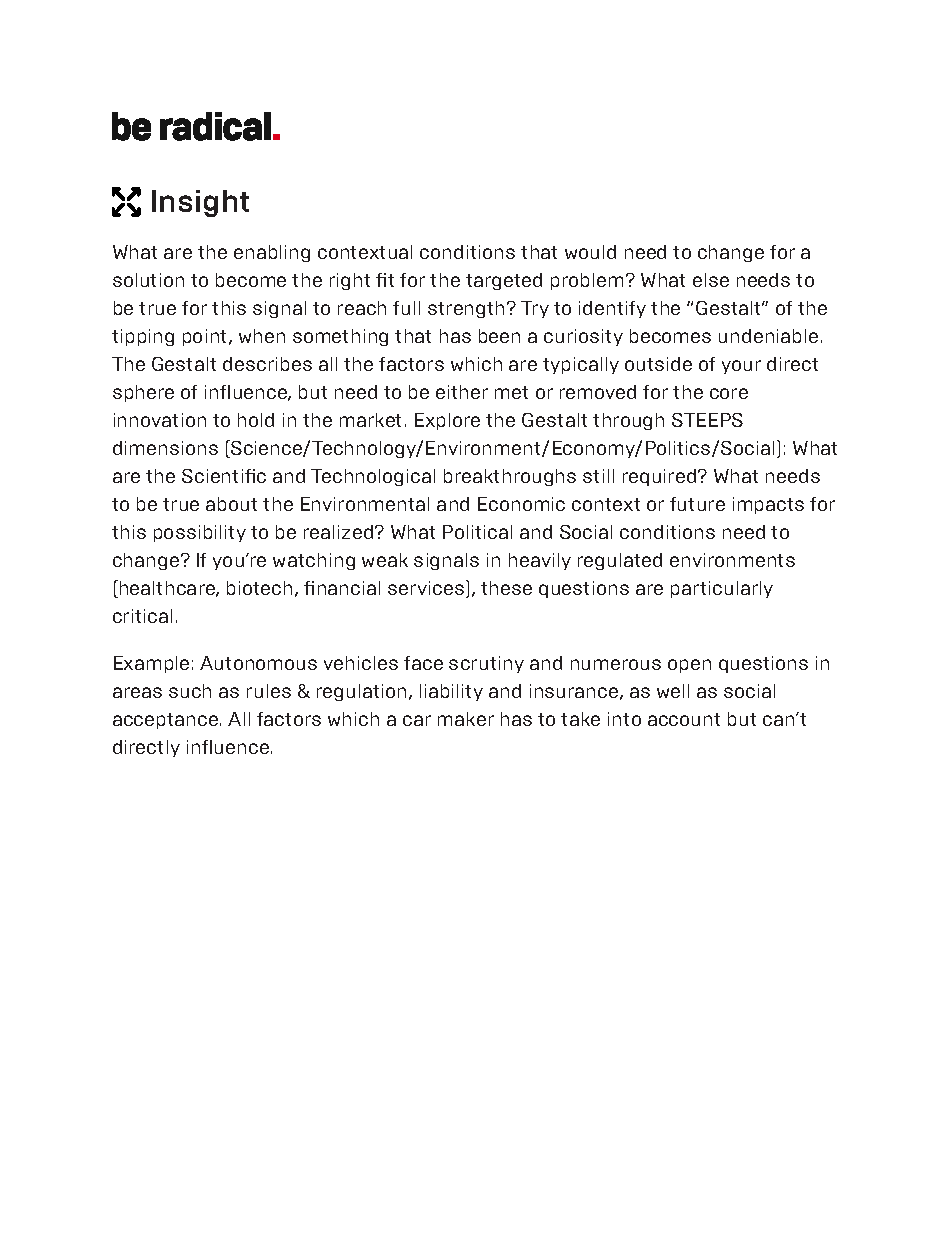 The image size is (952, 1233). Describe the element at coordinates (200, 203) in the image. I see `Insight` at that location.
